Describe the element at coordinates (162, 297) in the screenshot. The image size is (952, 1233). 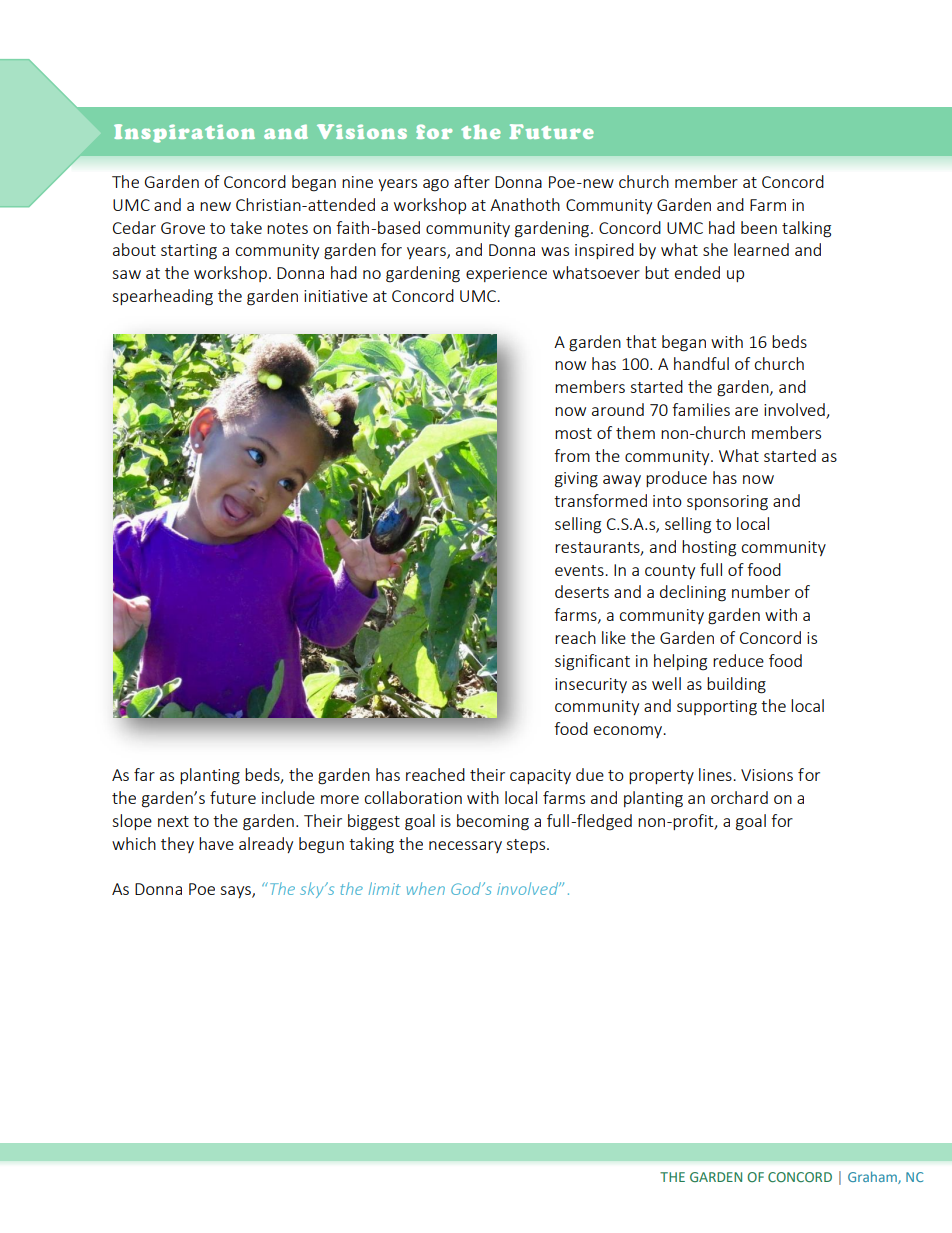
I see `spearheading` at that location.
